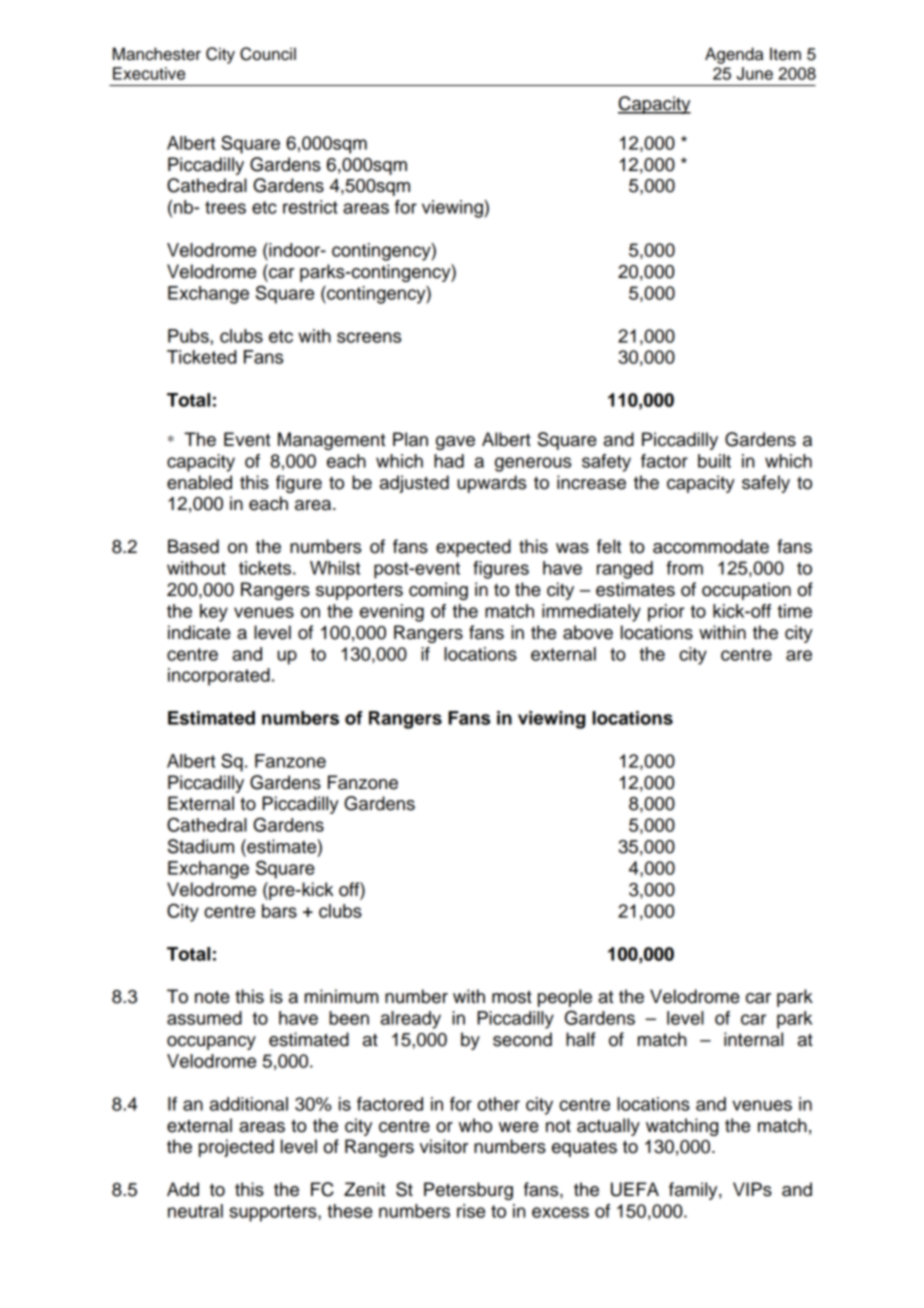 The width and height of the document is (924, 1308). I want to click on prior, so click(666, 613).
